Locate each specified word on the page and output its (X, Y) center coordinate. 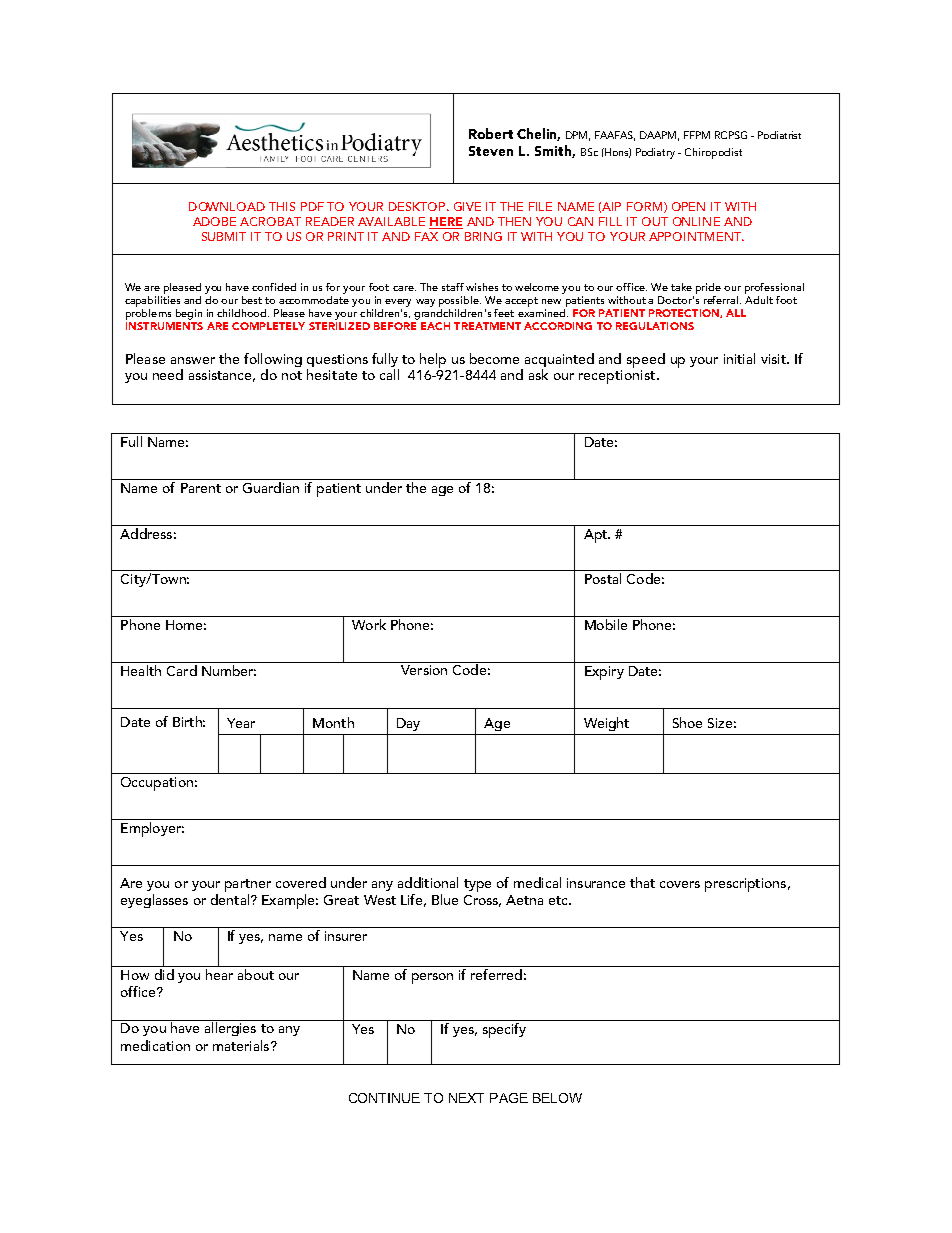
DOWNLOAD (227, 206)
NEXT (466, 1098)
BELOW (557, 1098)
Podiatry (655, 153)
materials (242, 1045)
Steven (491, 151)
